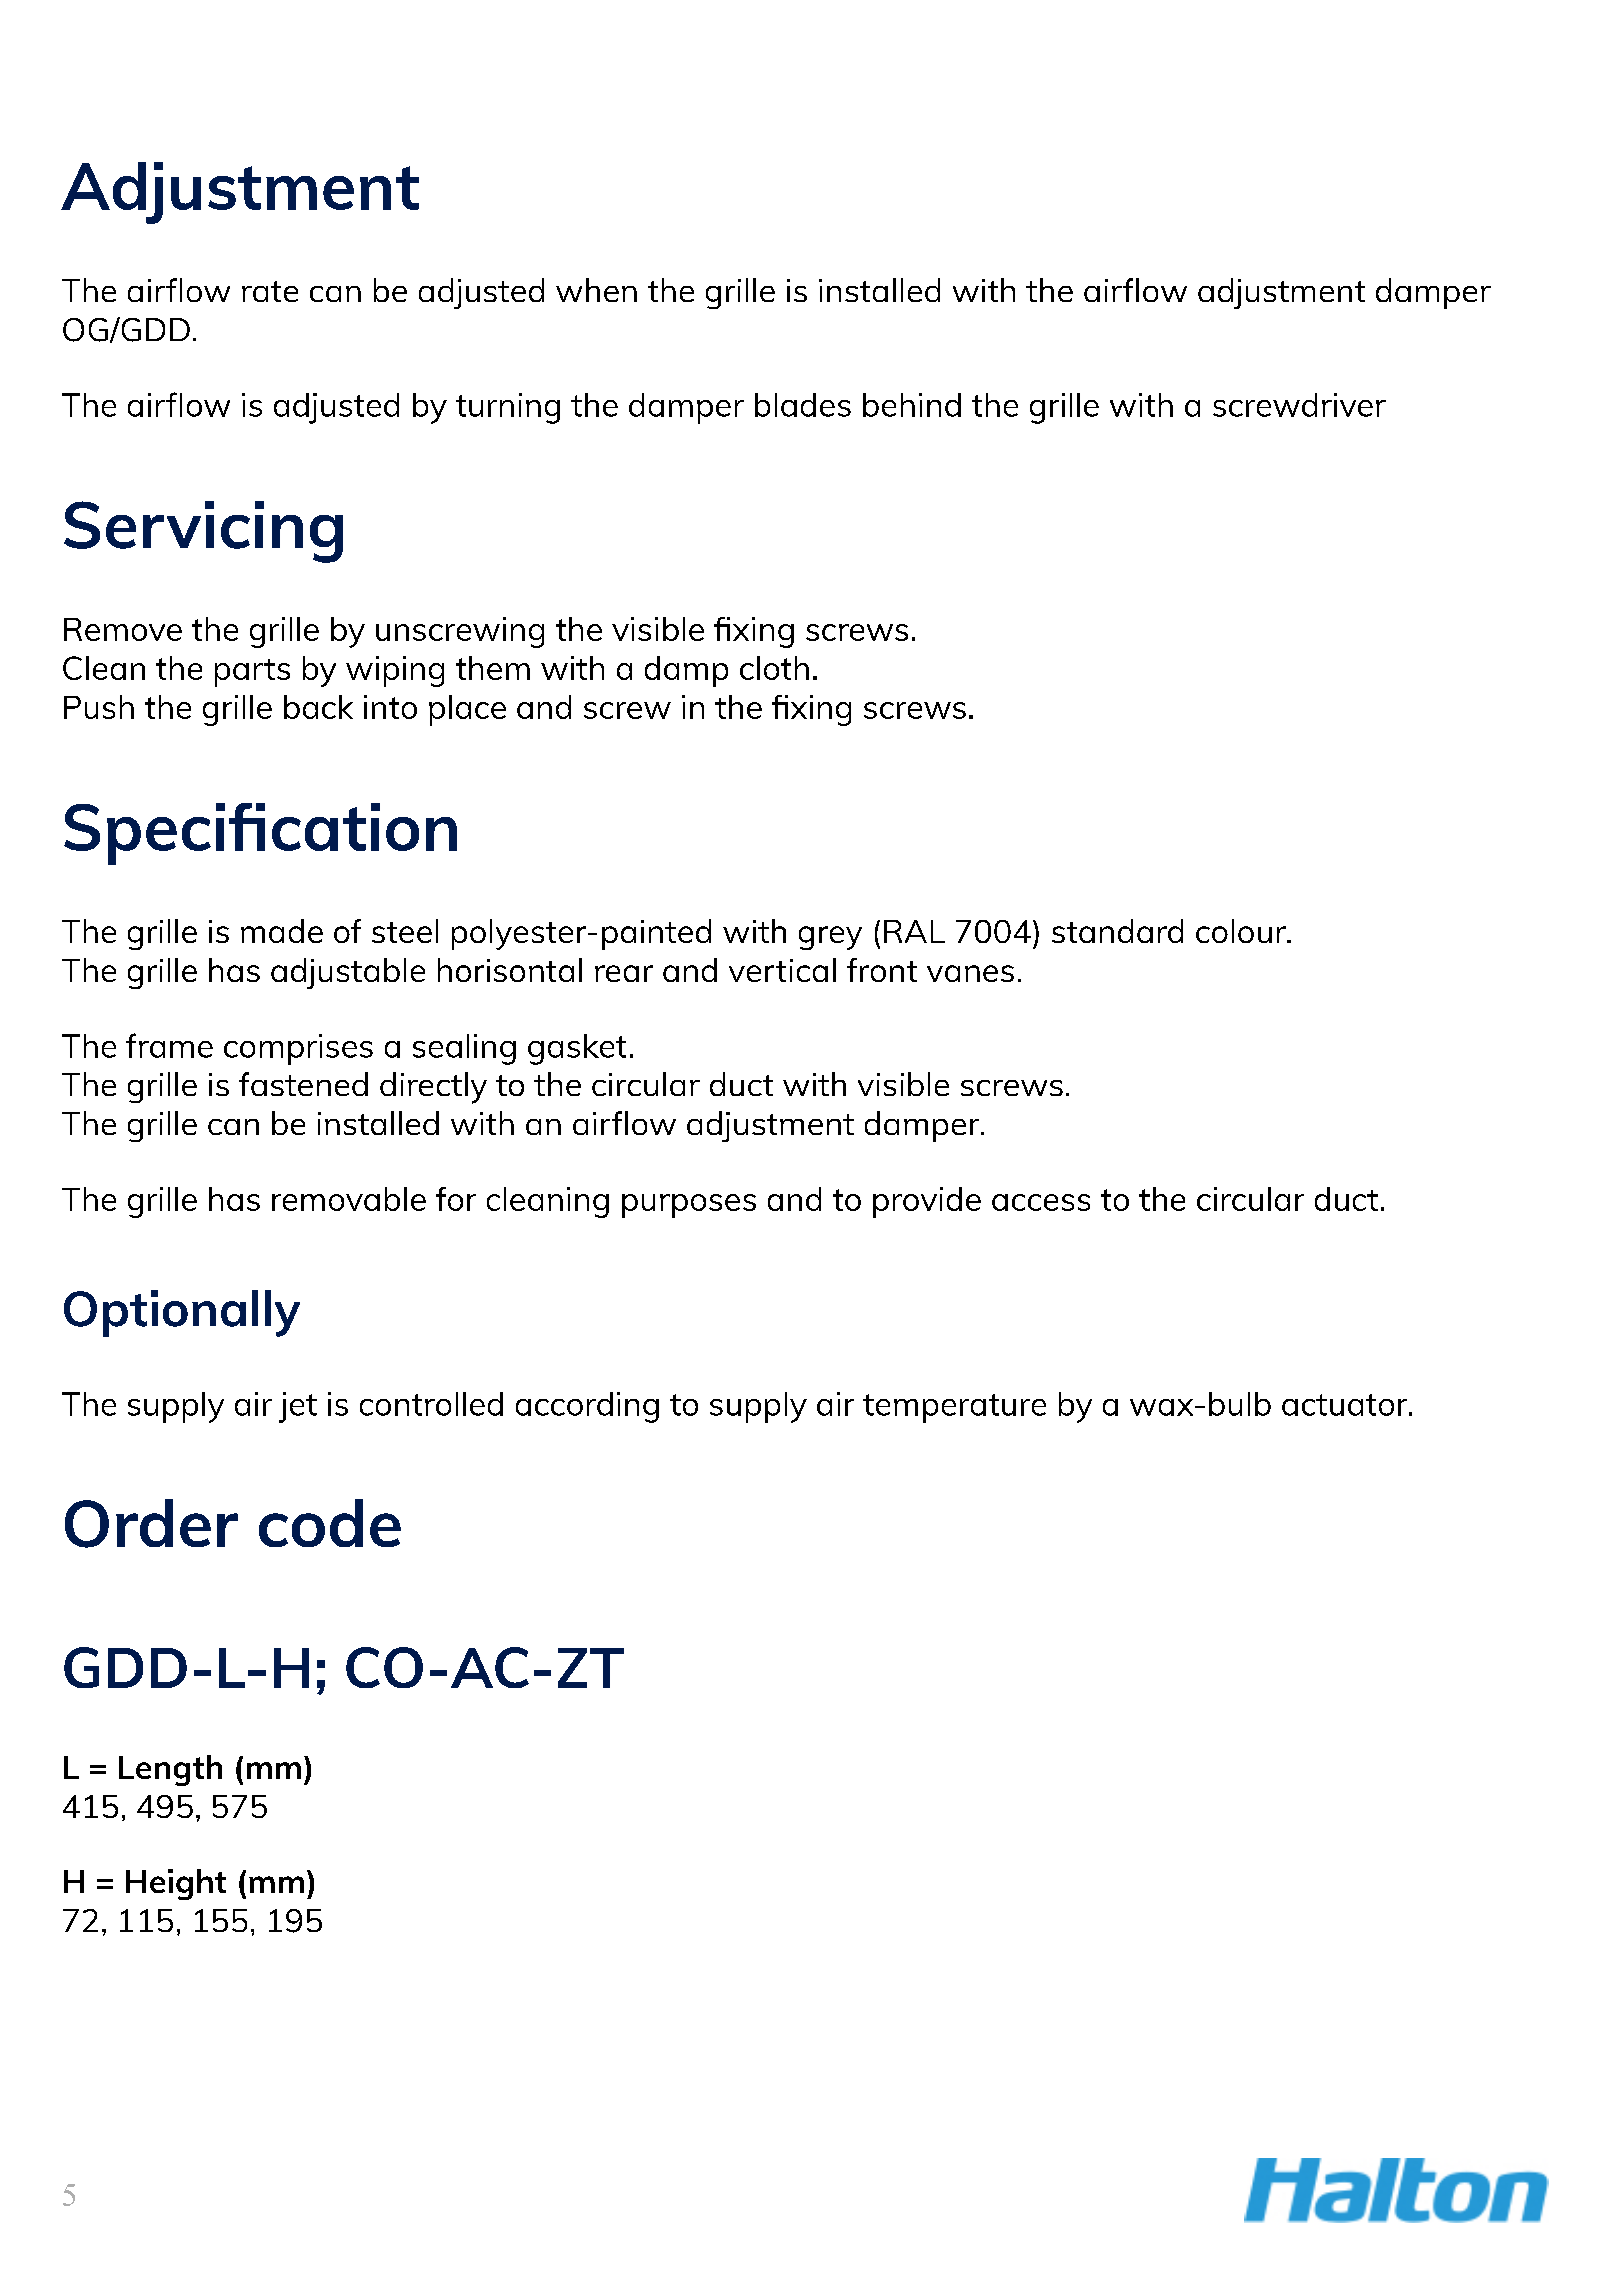 The height and width of the screenshot is (2278, 1610). I want to click on temperature, so click(954, 1408).
